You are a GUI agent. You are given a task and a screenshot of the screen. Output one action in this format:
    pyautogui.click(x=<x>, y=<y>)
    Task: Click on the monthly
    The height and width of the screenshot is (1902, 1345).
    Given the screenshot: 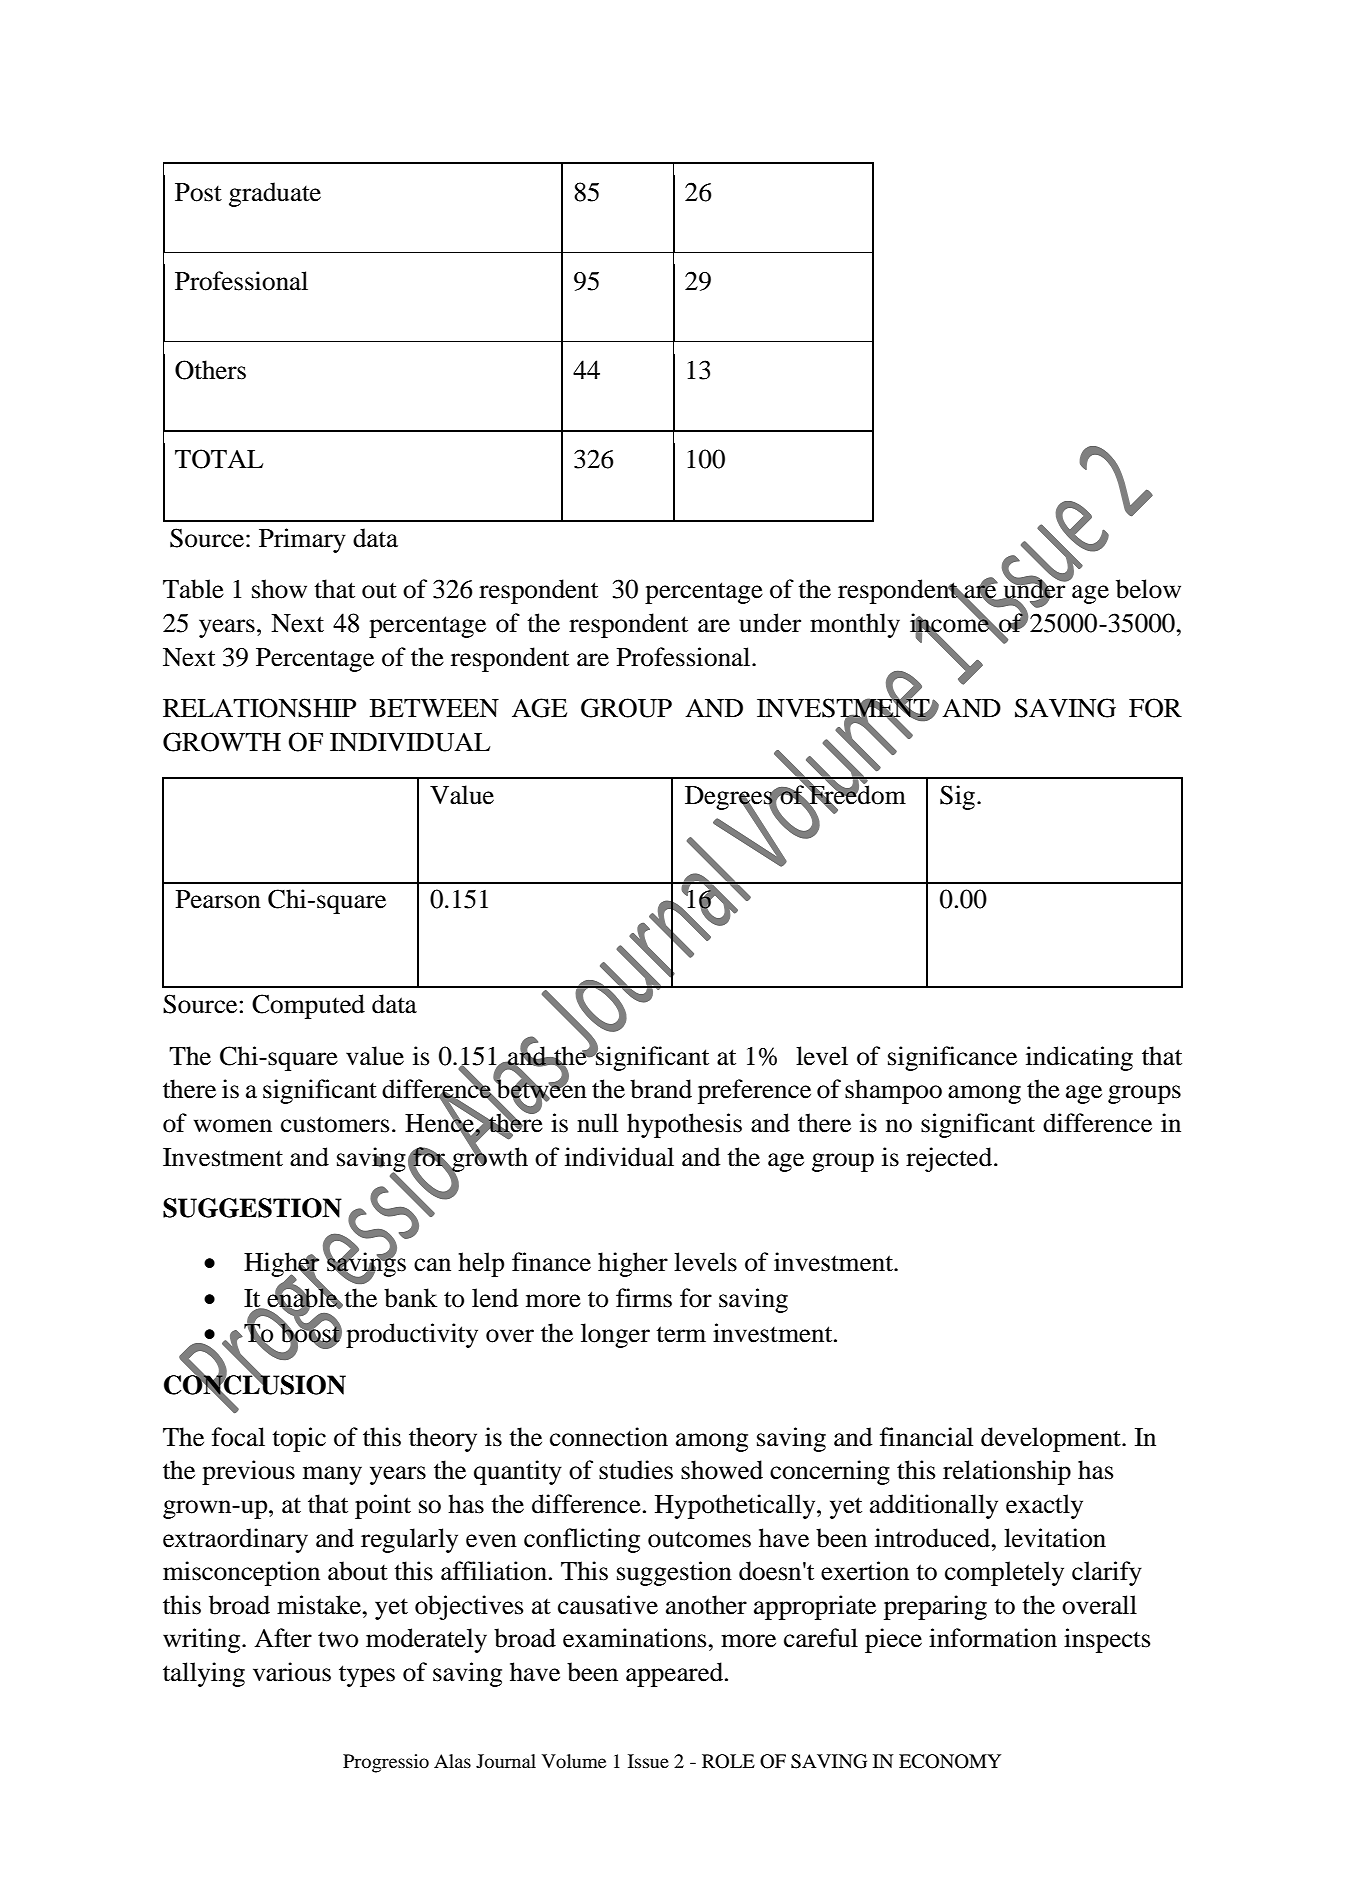 What is the action you would take?
    pyautogui.click(x=855, y=625)
